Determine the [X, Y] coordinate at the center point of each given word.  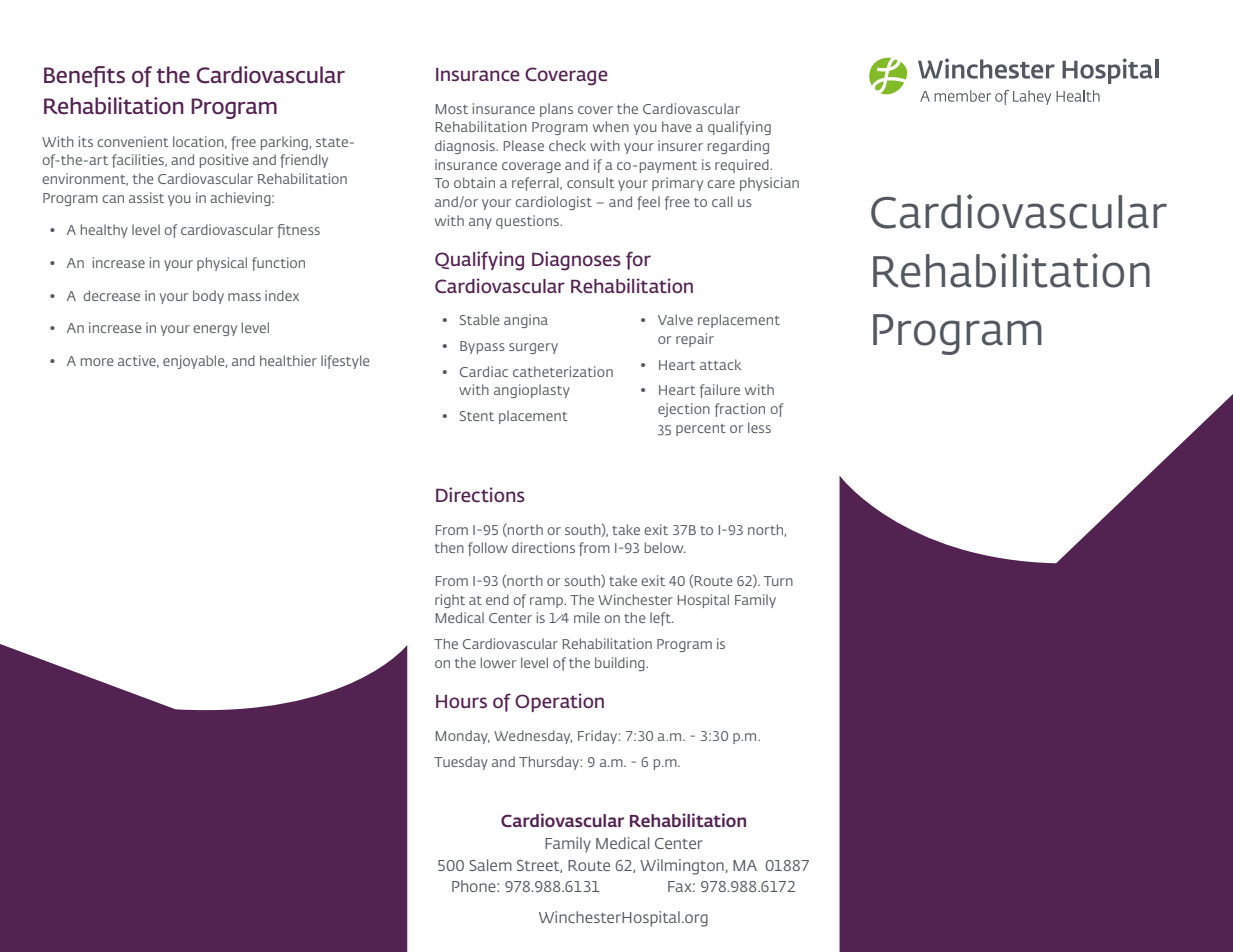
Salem [490, 865]
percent [701, 430]
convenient [133, 141]
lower [498, 662]
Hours [461, 701]
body [208, 297]
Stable [480, 319]
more [97, 362]
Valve [675, 319]
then [449, 547]
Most [452, 109]
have [677, 126]
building [621, 664]
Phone [475, 886]
